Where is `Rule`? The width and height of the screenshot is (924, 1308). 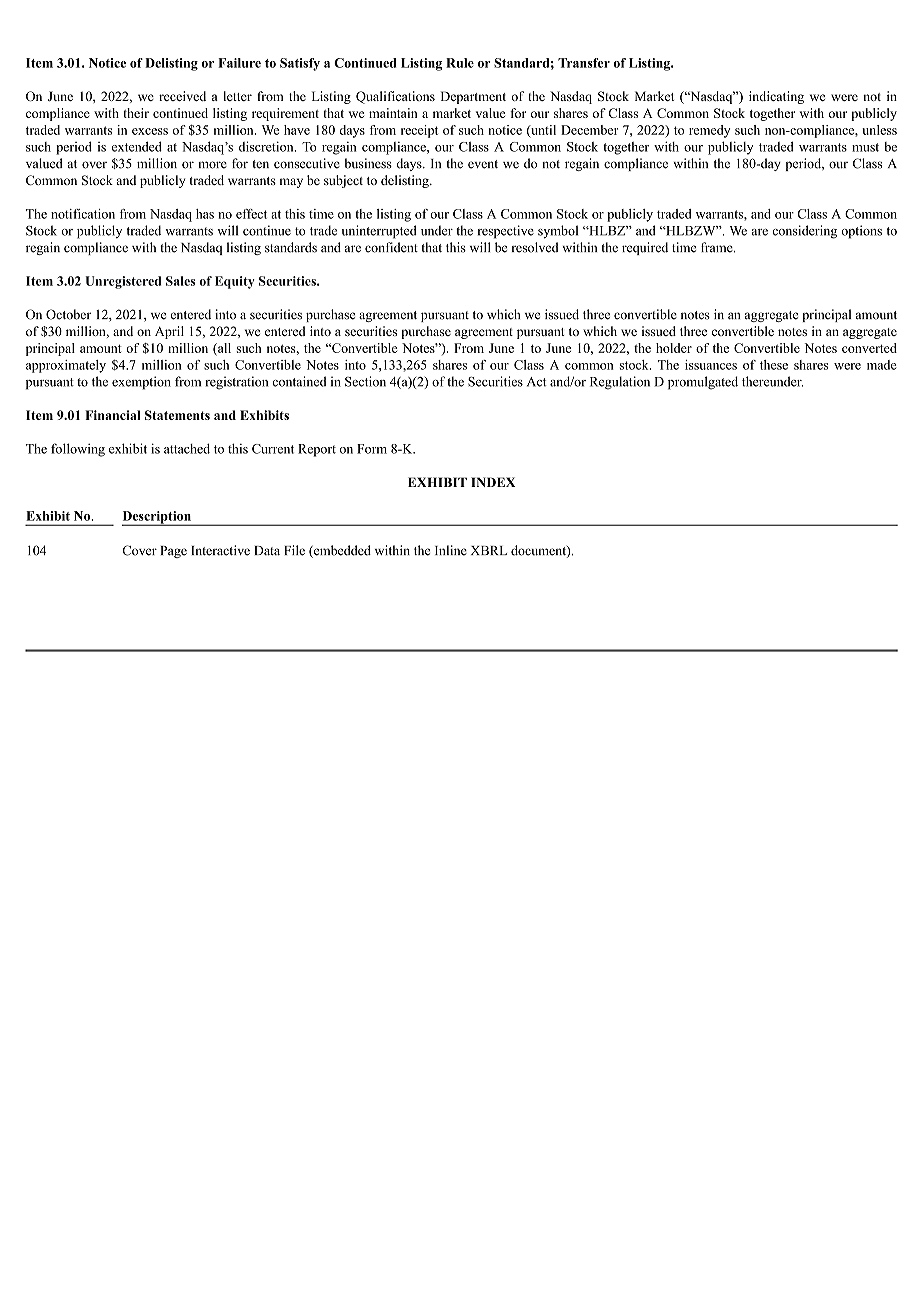
Rule is located at coordinates (460, 63).
